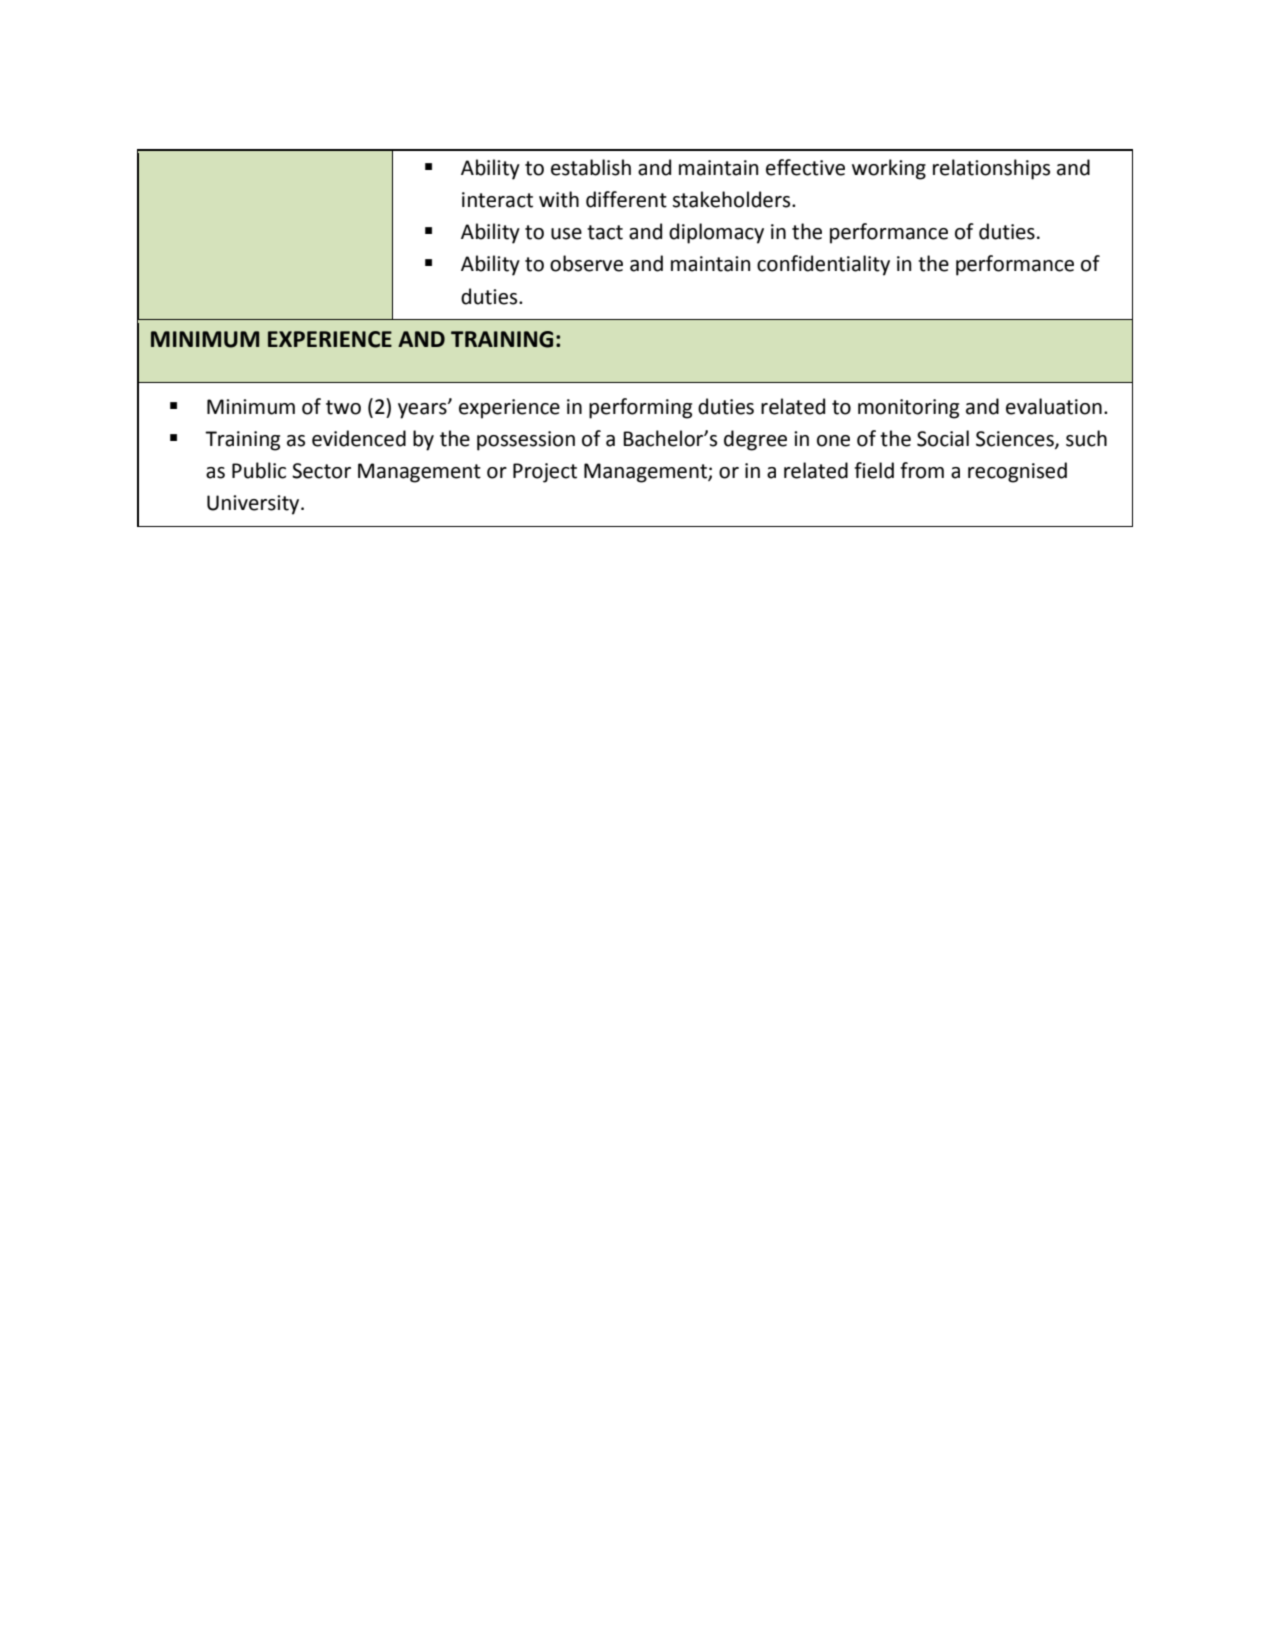  Describe the element at coordinates (591, 167) in the image. I see `establish` at that location.
